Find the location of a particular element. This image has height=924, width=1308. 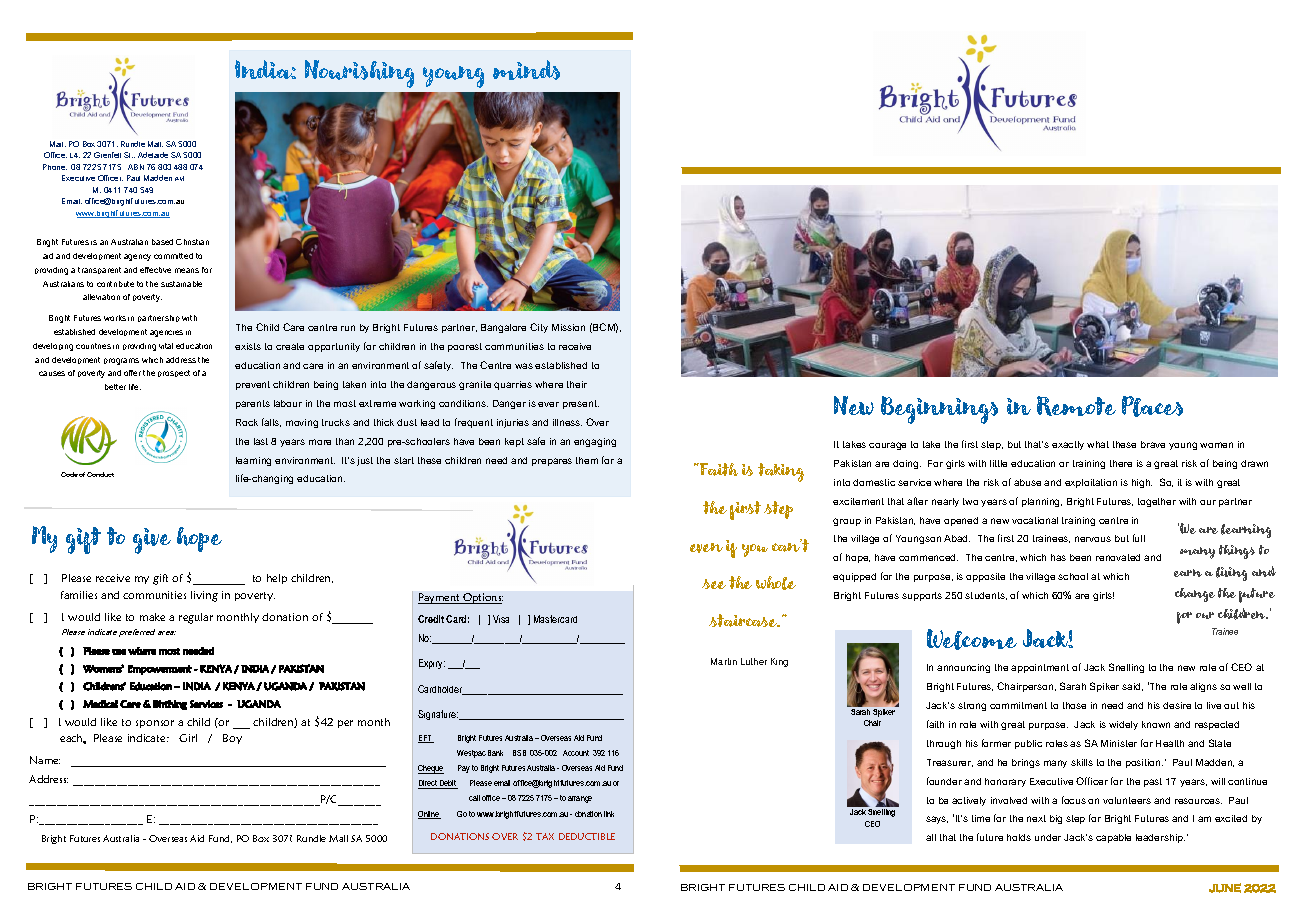

Remote is located at coordinates (1076, 406).
